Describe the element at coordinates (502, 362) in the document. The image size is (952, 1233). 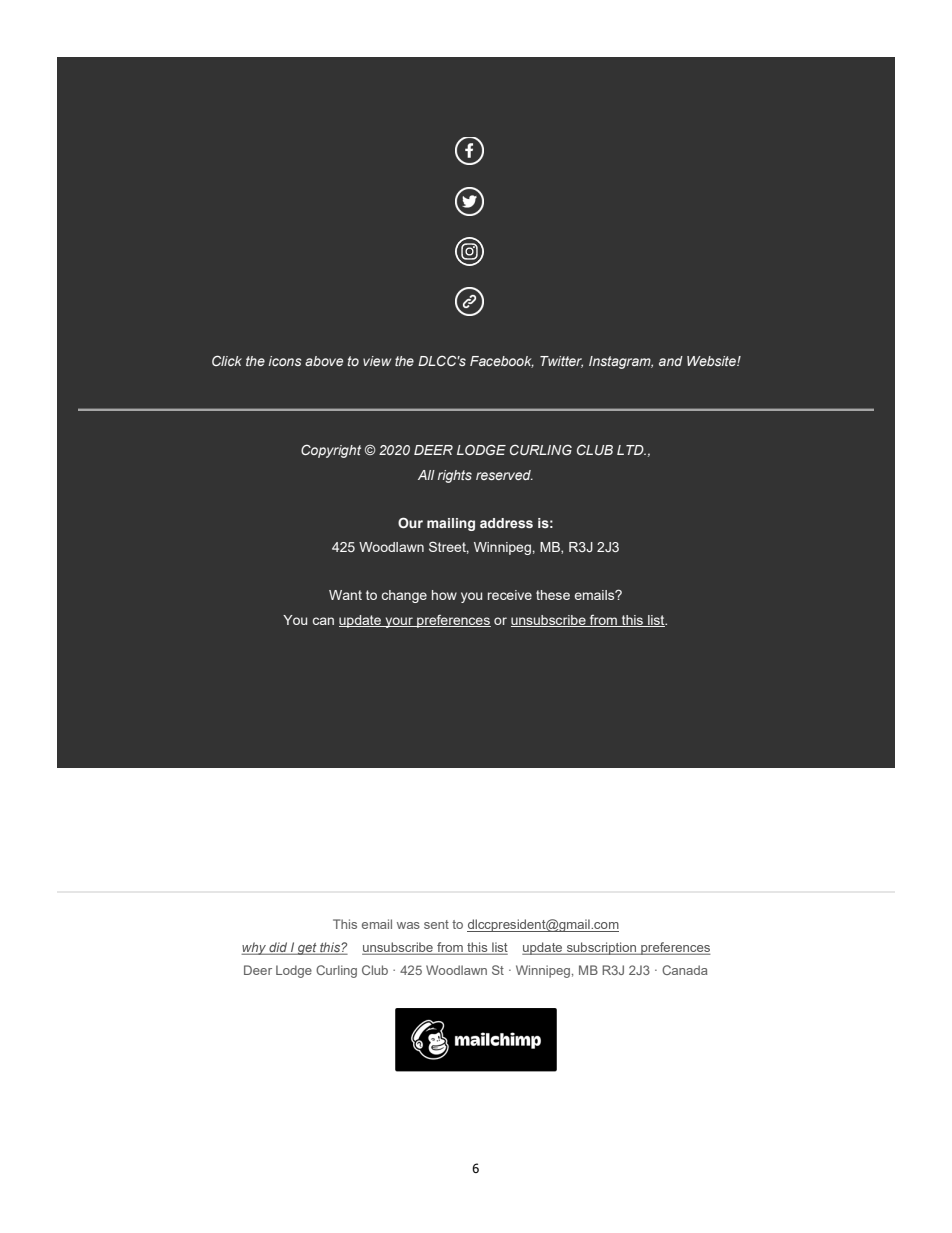
I see `Facebook` at that location.
